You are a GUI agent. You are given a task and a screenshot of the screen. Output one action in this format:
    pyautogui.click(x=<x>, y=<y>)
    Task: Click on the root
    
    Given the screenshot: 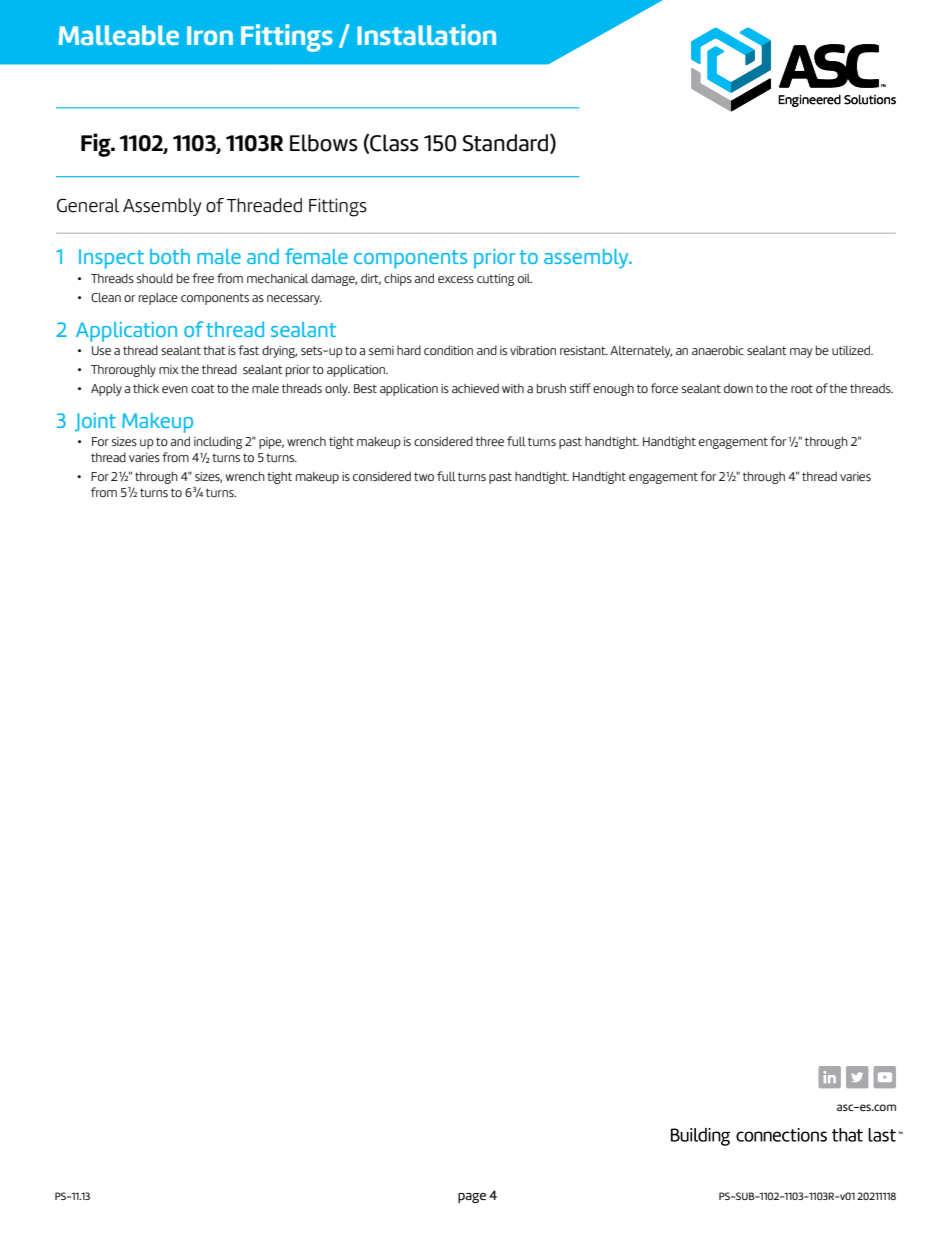 What is the action you would take?
    pyautogui.click(x=802, y=388)
